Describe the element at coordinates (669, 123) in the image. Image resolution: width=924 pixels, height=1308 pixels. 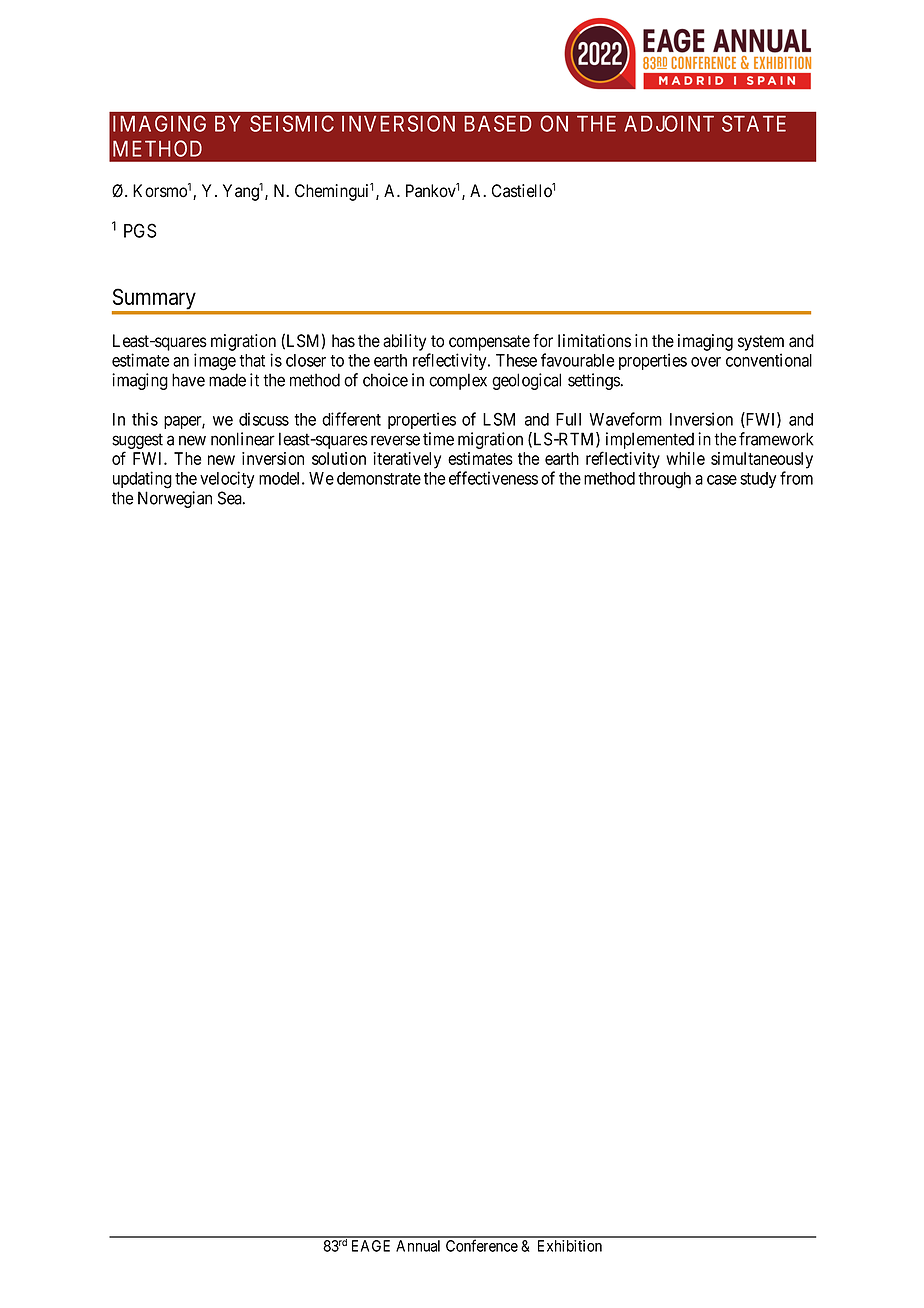
I see `ADJOINT` at that location.
